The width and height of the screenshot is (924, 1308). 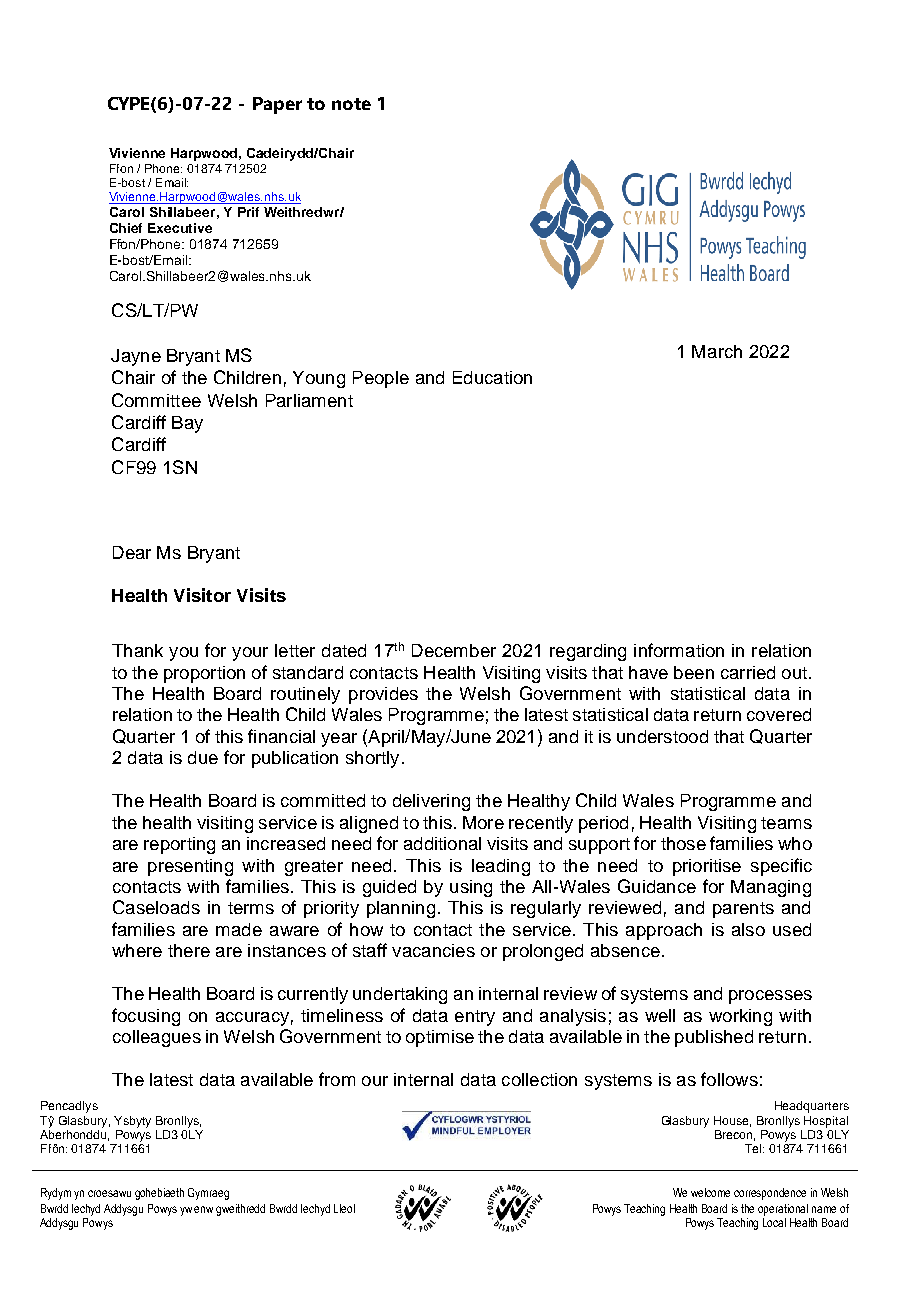 What do you see at coordinates (492, 377) in the screenshot?
I see `Education` at bounding box center [492, 377].
